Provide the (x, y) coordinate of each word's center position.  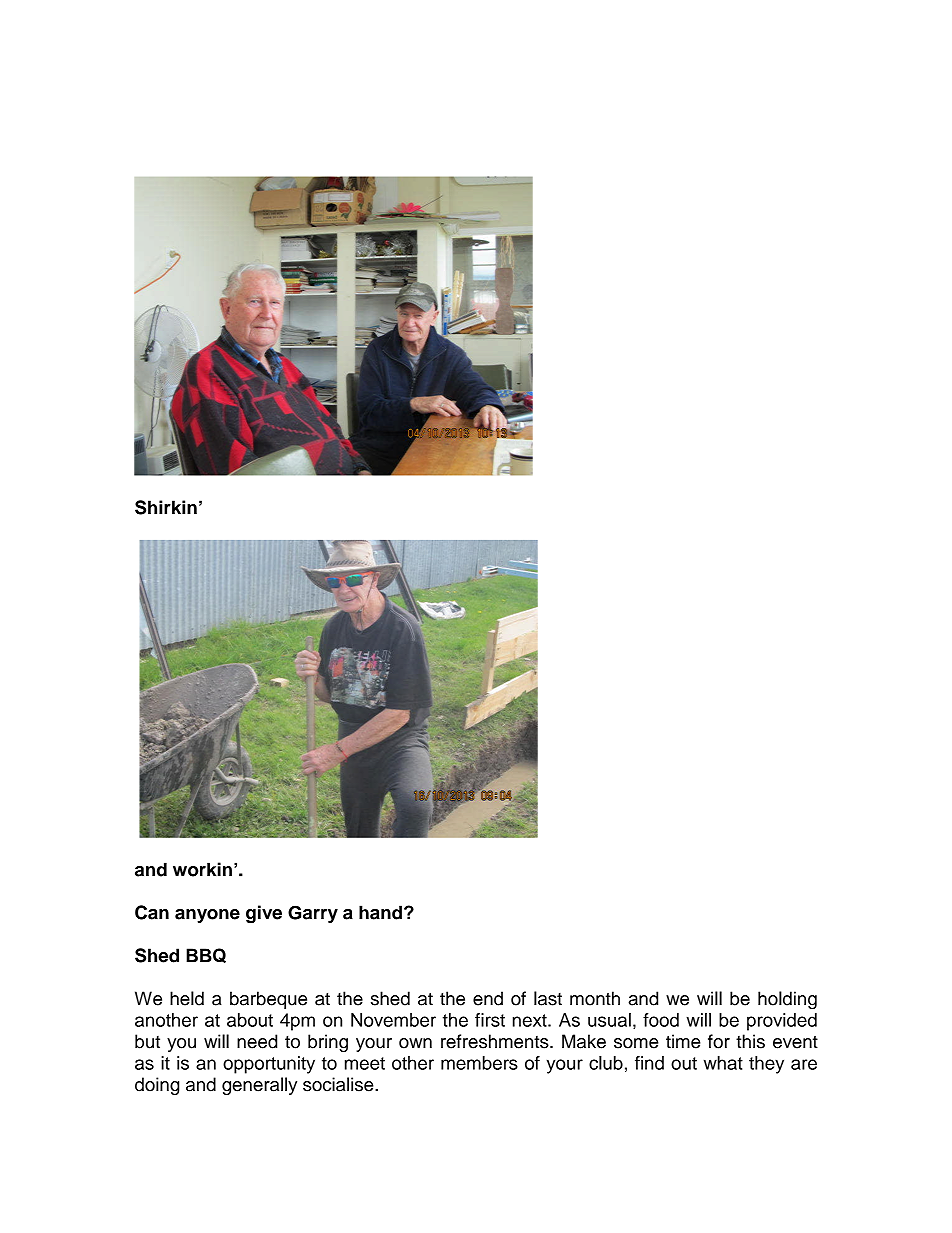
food (661, 1020)
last (548, 998)
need (257, 1041)
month (595, 998)
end (488, 998)
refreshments (496, 1041)
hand (380, 912)
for (719, 1041)
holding (787, 1000)
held (187, 998)
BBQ (206, 955)
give (264, 914)
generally (259, 1086)
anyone (207, 916)
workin (202, 869)
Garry (313, 914)
